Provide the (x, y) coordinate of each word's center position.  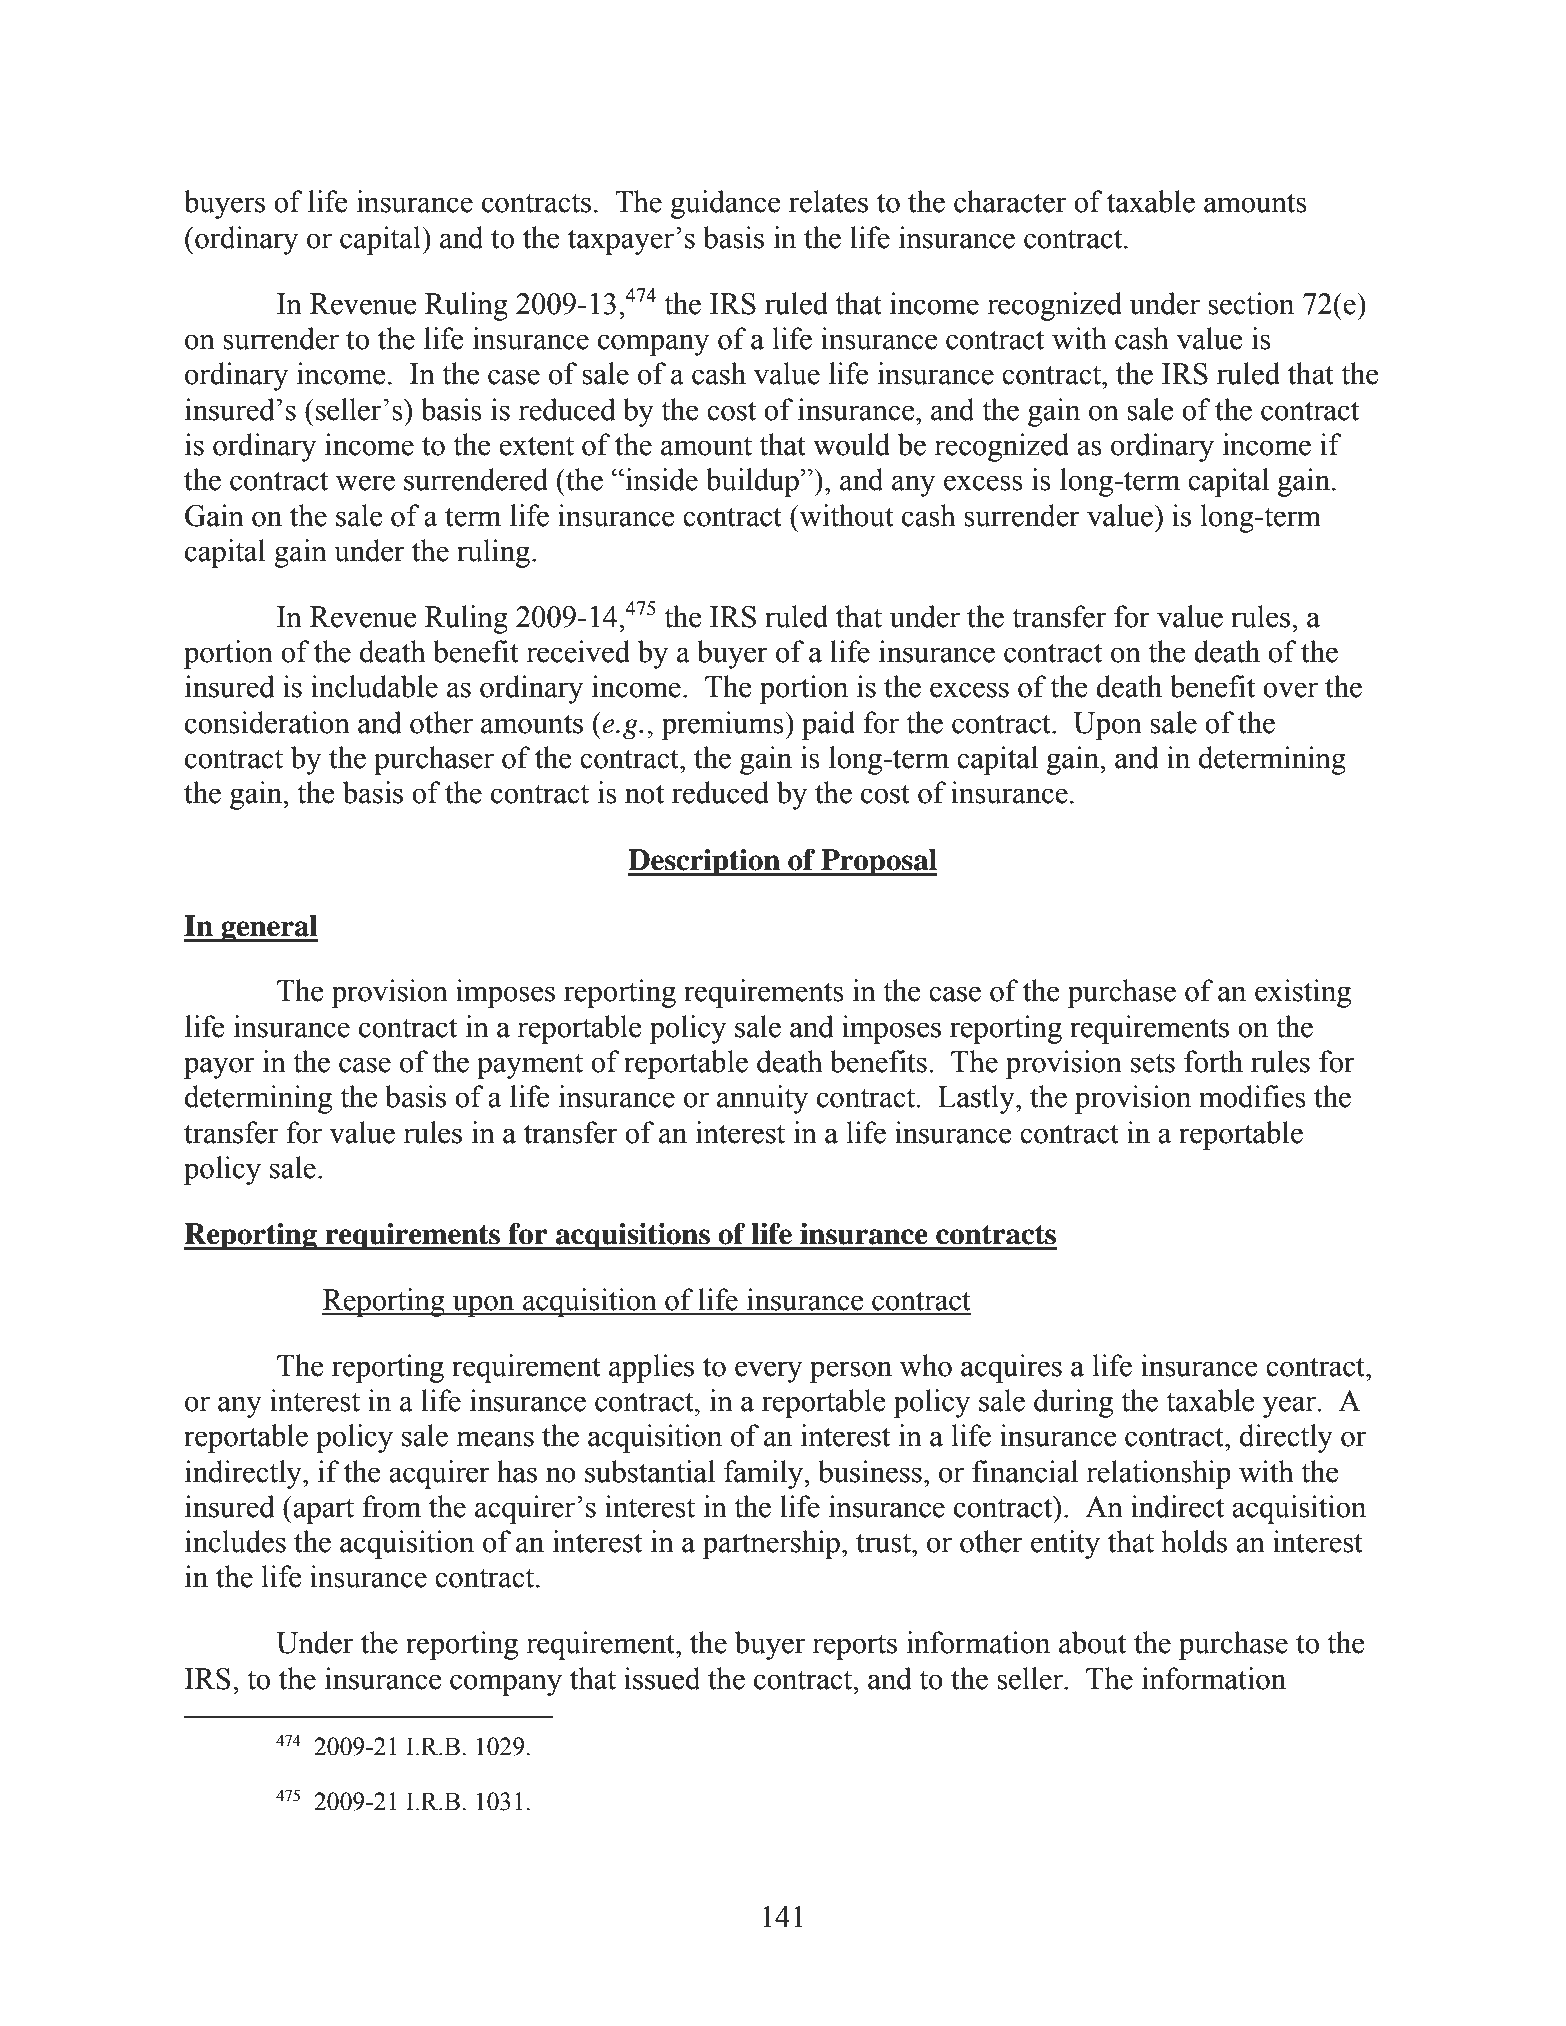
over (1290, 690)
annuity (762, 1099)
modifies (1252, 1096)
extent (536, 446)
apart (322, 1510)
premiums (723, 725)
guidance (725, 204)
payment (530, 1066)
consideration (267, 722)
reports (854, 1647)
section (1251, 303)
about (1092, 1642)
